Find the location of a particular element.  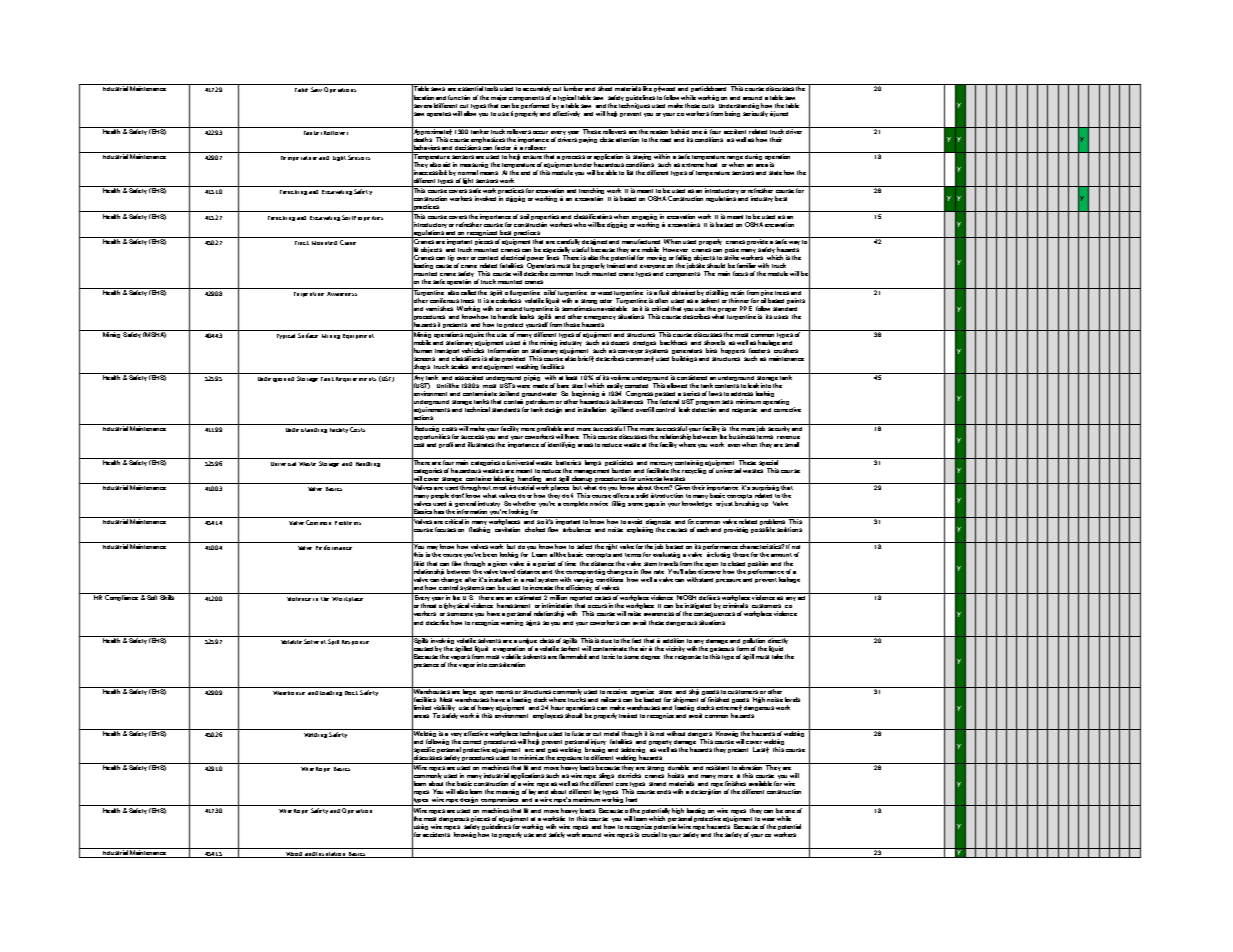

period is located at coordinates (546, 564).
